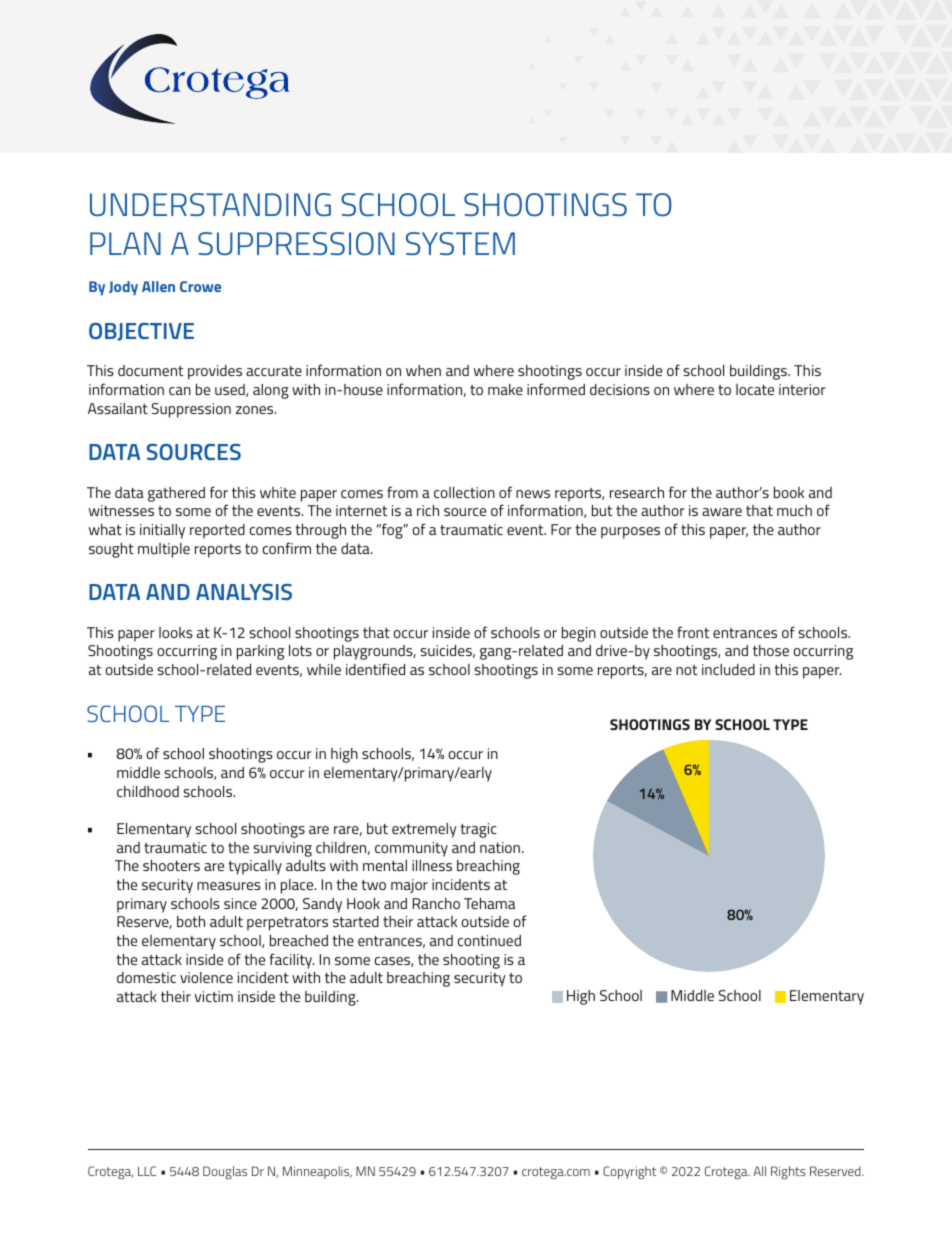  What do you see at coordinates (788, 1172) in the image?
I see `Rights` at bounding box center [788, 1172].
